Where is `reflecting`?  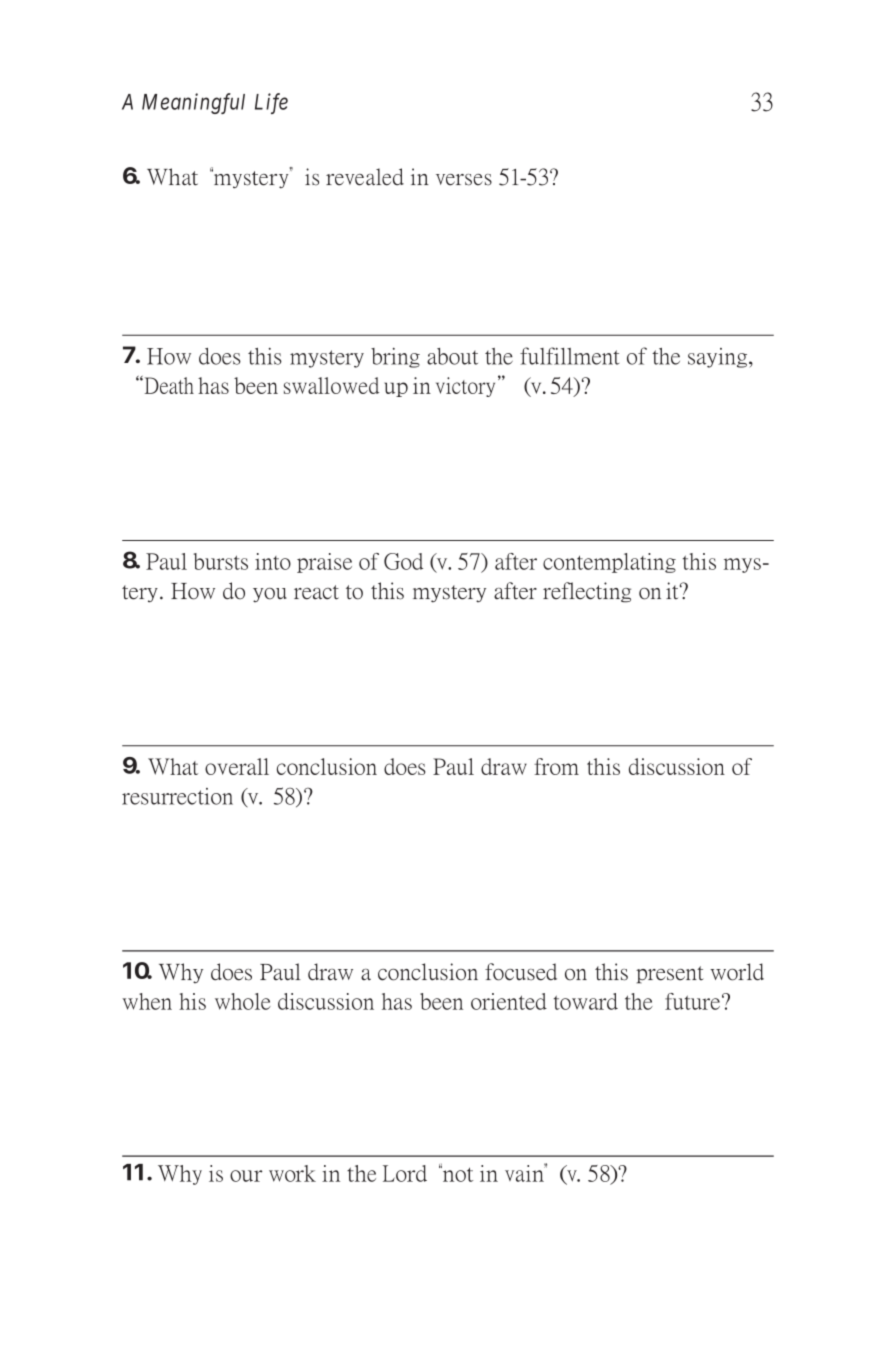
reflecting is located at coordinates (587, 592).
